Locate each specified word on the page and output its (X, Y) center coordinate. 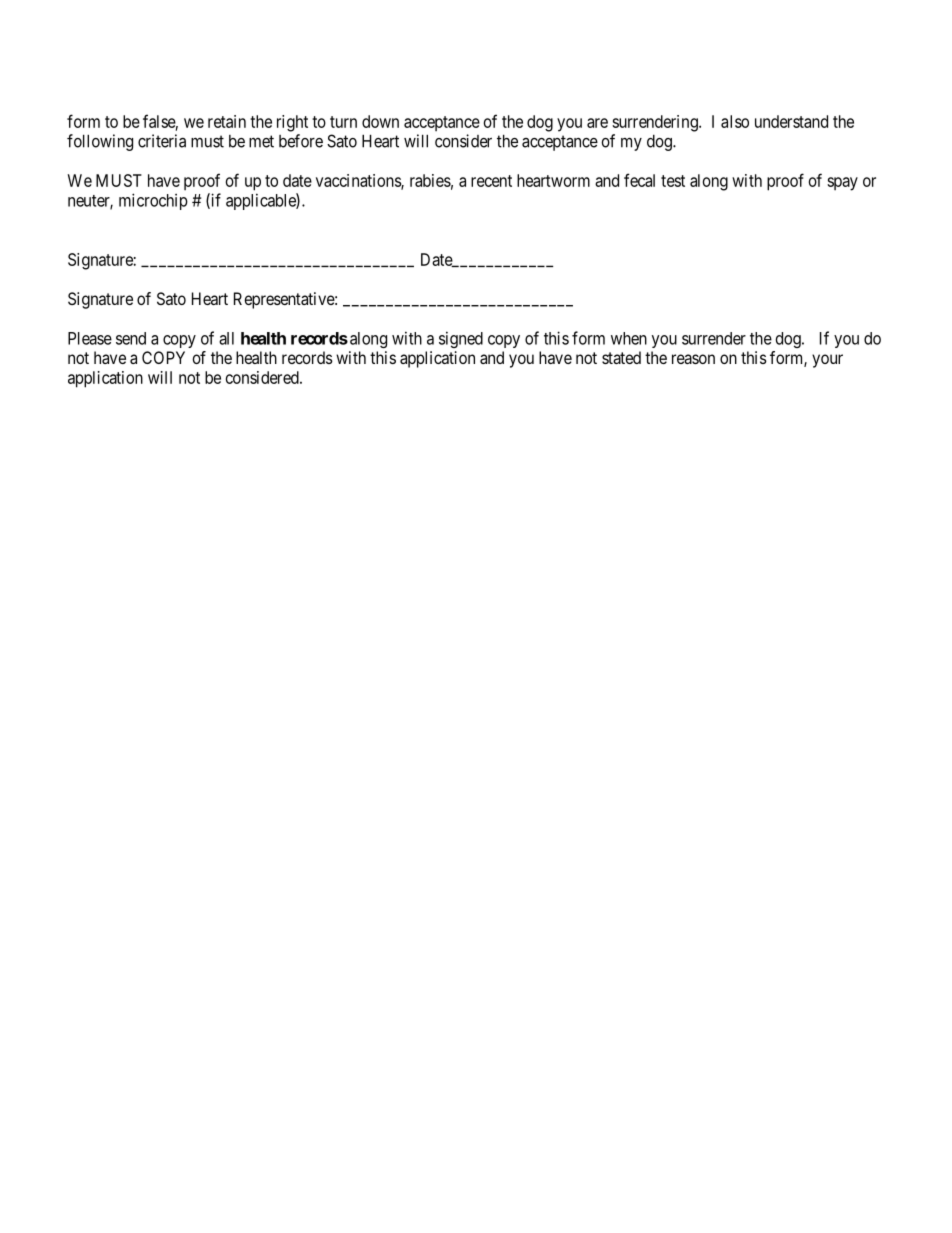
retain (227, 121)
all (226, 338)
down (380, 121)
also (735, 121)
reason (693, 359)
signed (461, 339)
